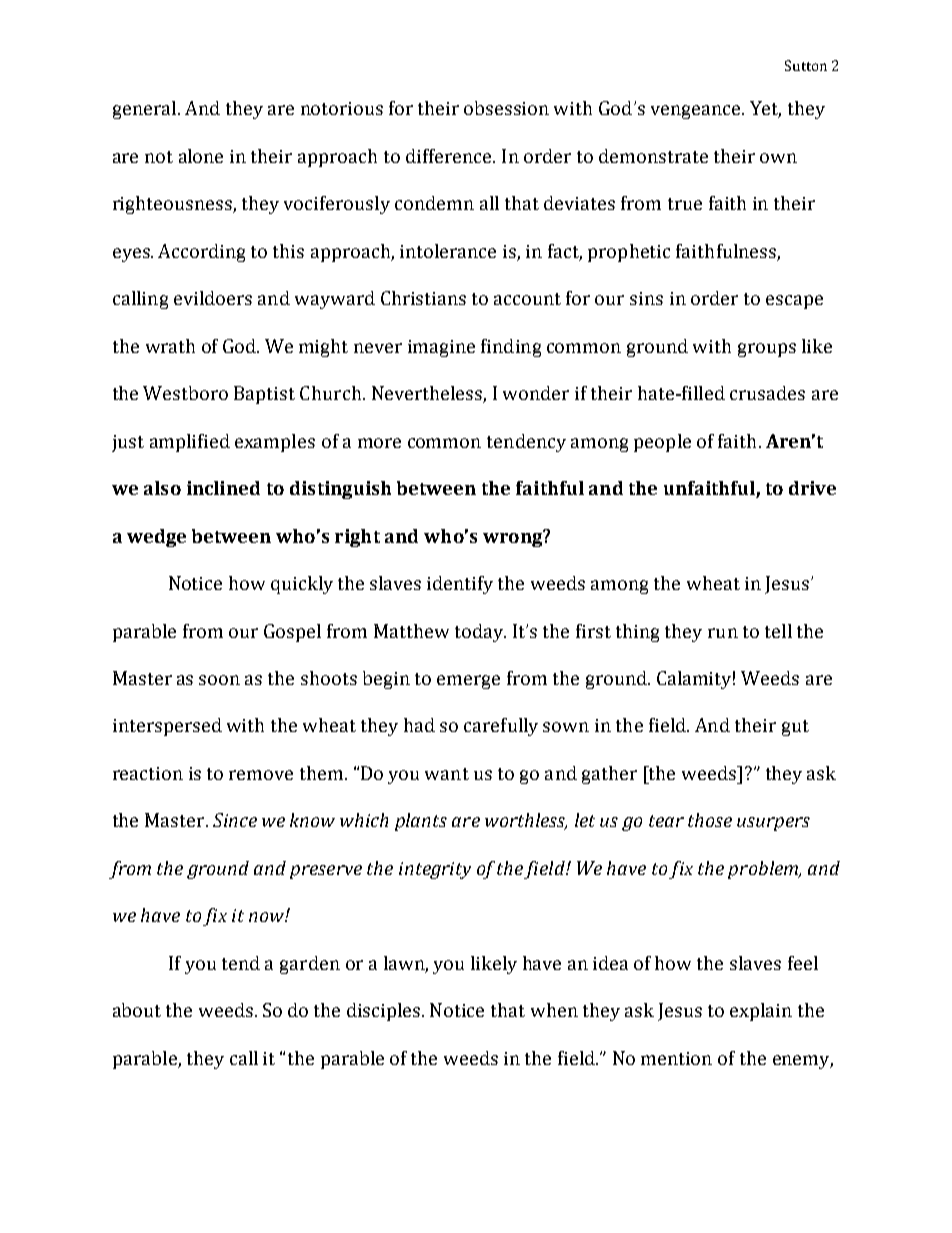  Describe the element at coordinates (723, 633) in the screenshot. I see `run` at that location.
